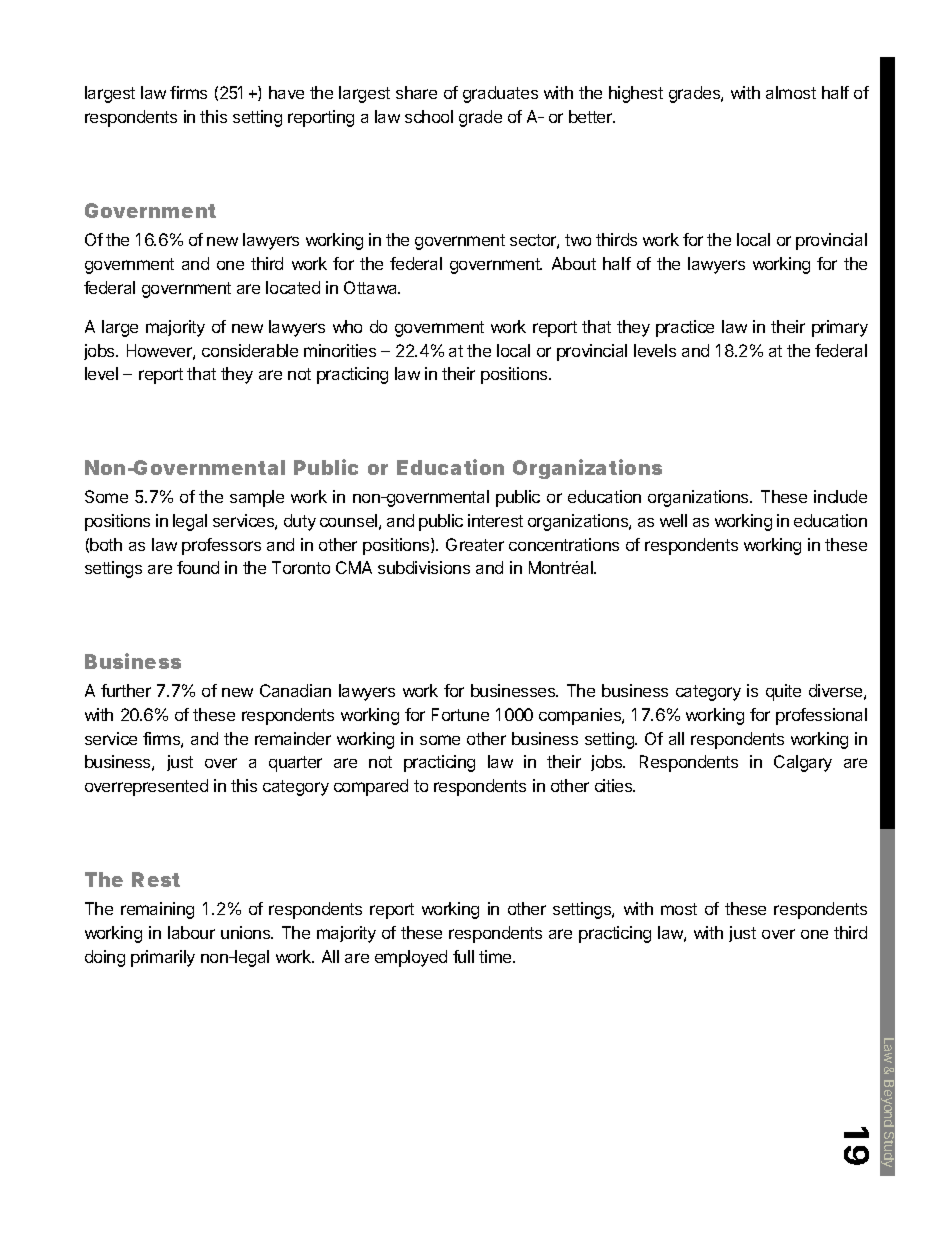 The image size is (952, 1233). Describe the element at coordinates (460, 714) in the document. I see `Fortune` at that location.
